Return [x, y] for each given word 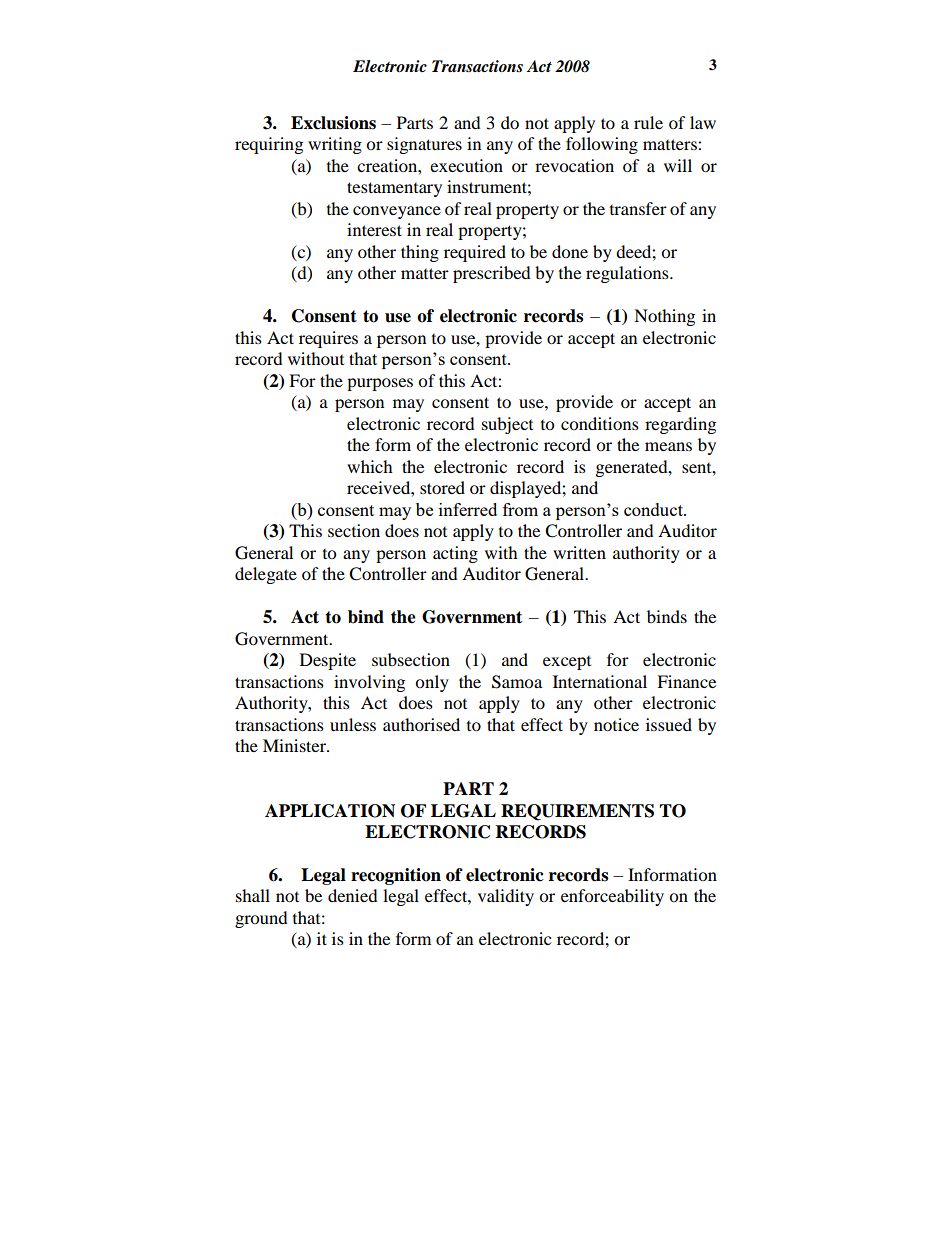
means [668, 446]
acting [455, 554]
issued [669, 724]
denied [353, 895]
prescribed [492, 274]
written [579, 552]
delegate [266, 575]
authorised [421, 724]
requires [328, 339]
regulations [628, 274]
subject [507, 425]
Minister [296, 745]
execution [466, 165]
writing [335, 145]
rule [648, 122]
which [370, 466]
